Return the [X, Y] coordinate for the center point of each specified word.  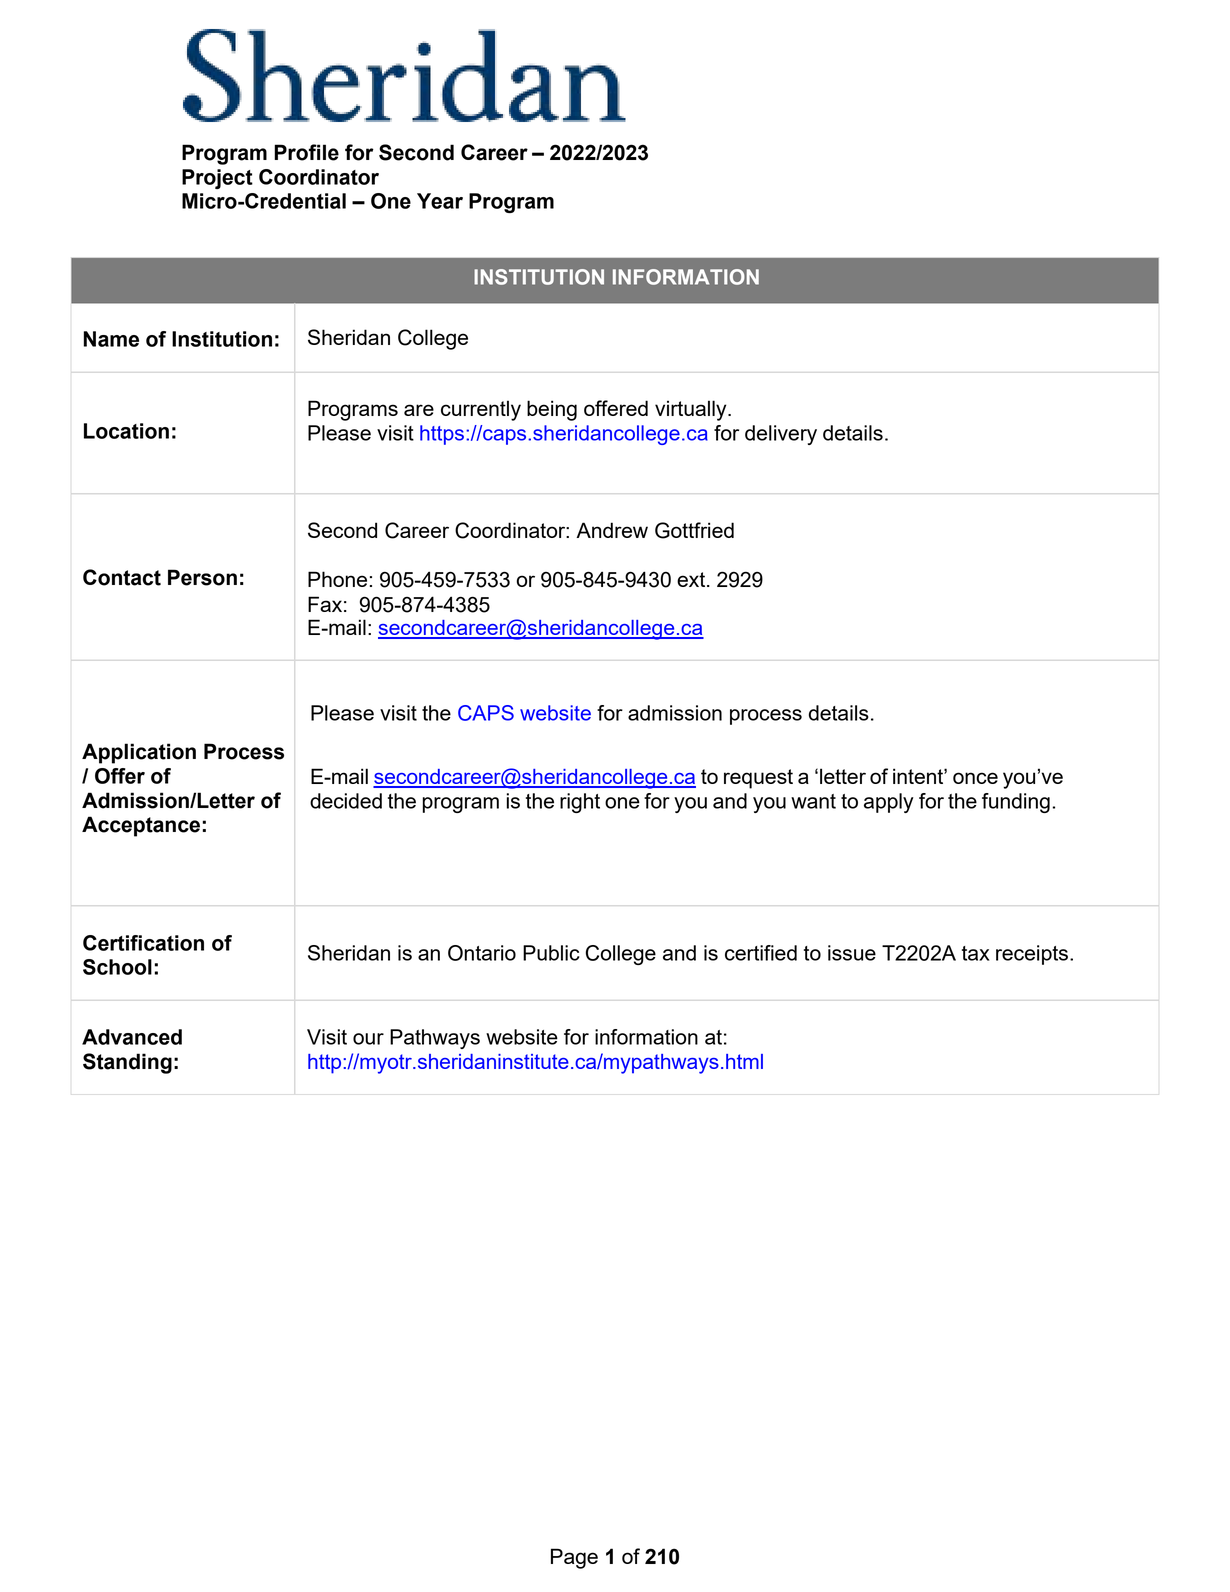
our [368, 1039]
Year [440, 201]
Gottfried [694, 530]
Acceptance [141, 826]
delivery [781, 435]
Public [551, 953]
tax [976, 953]
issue [852, 953]
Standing [127, 1063]
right [580, 803]
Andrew [612, 530]
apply [888, 803]
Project [217, 179]
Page [574, 1558]
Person [202, 577]
